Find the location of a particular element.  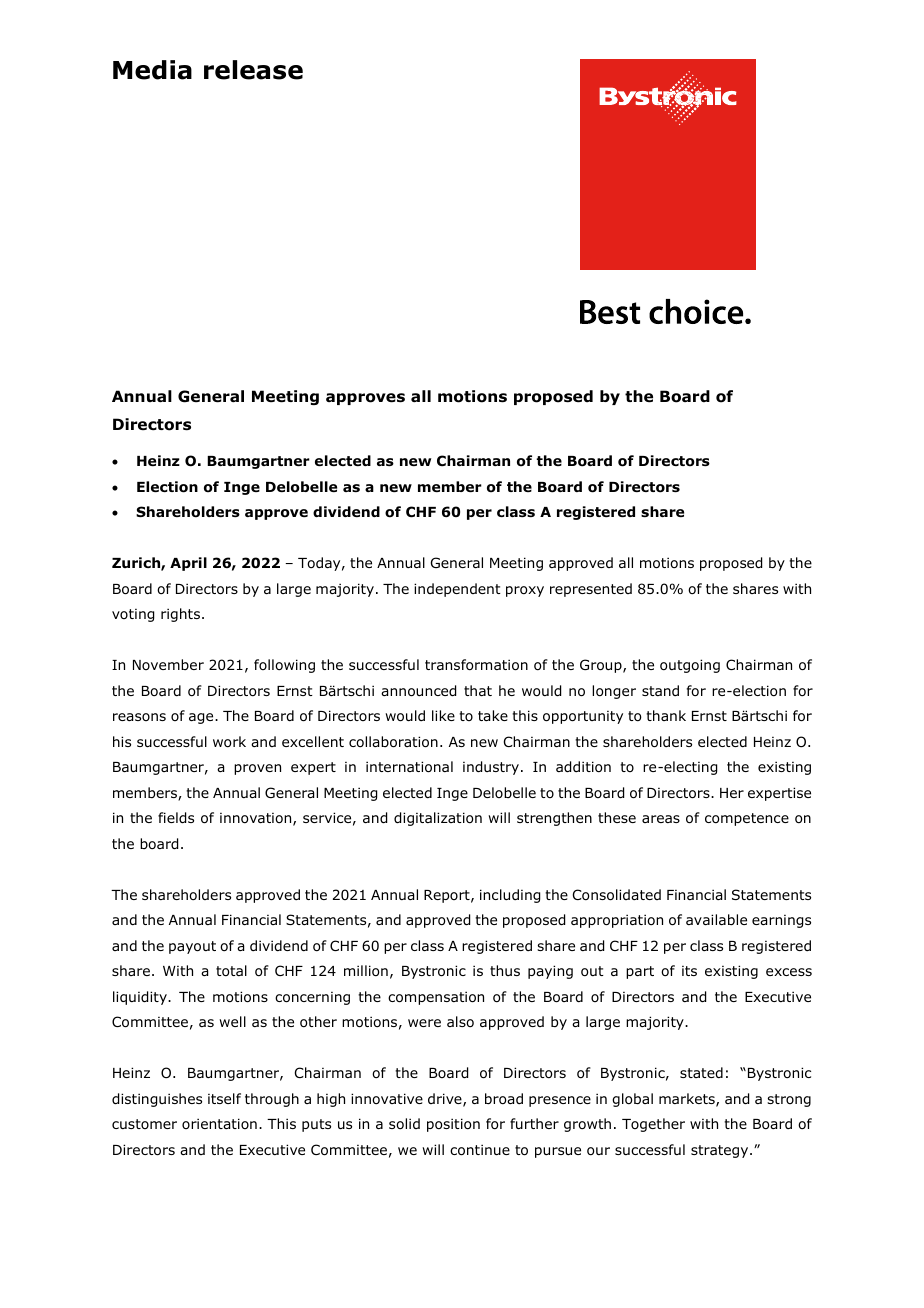

like is located at coordinates (443, 715).
